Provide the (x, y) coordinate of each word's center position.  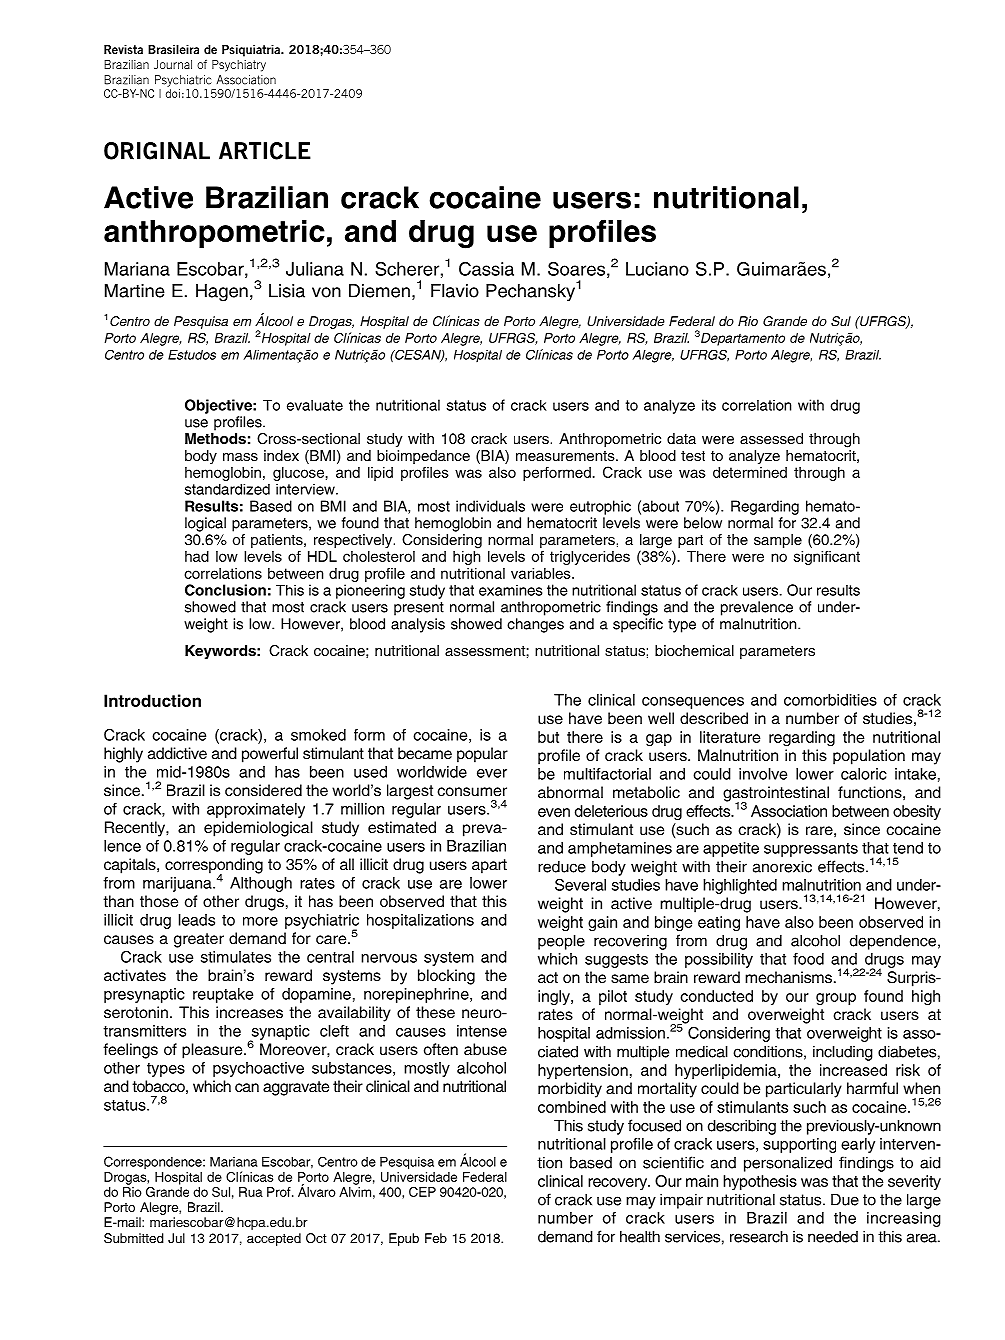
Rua (251, 1192)
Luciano (657, 269)
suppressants (811, 850)
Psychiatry (239, 66)
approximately (256, 810)
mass (240, 457)
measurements (566, 456)
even (554, 812)
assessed (771, 438)
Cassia (486, 269)
